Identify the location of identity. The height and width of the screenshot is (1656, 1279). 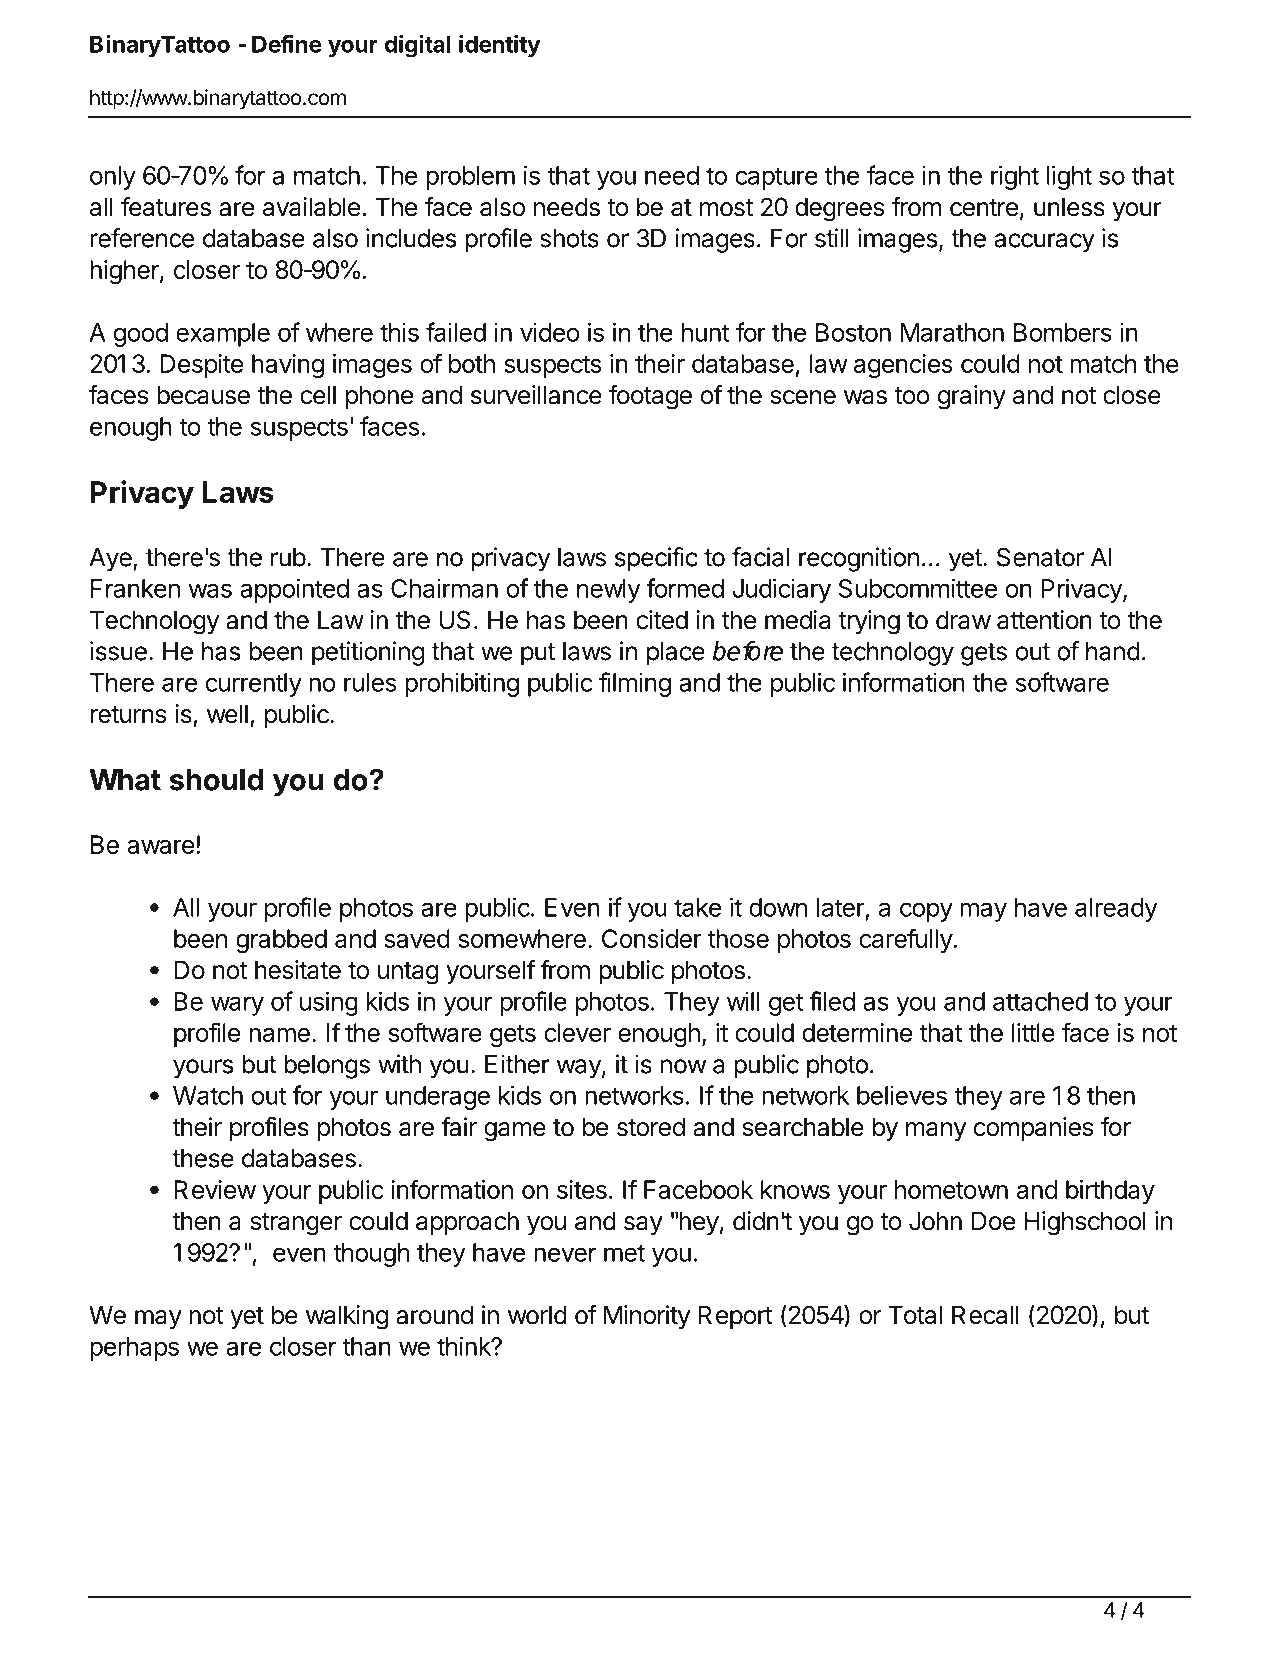
(500, 46).
